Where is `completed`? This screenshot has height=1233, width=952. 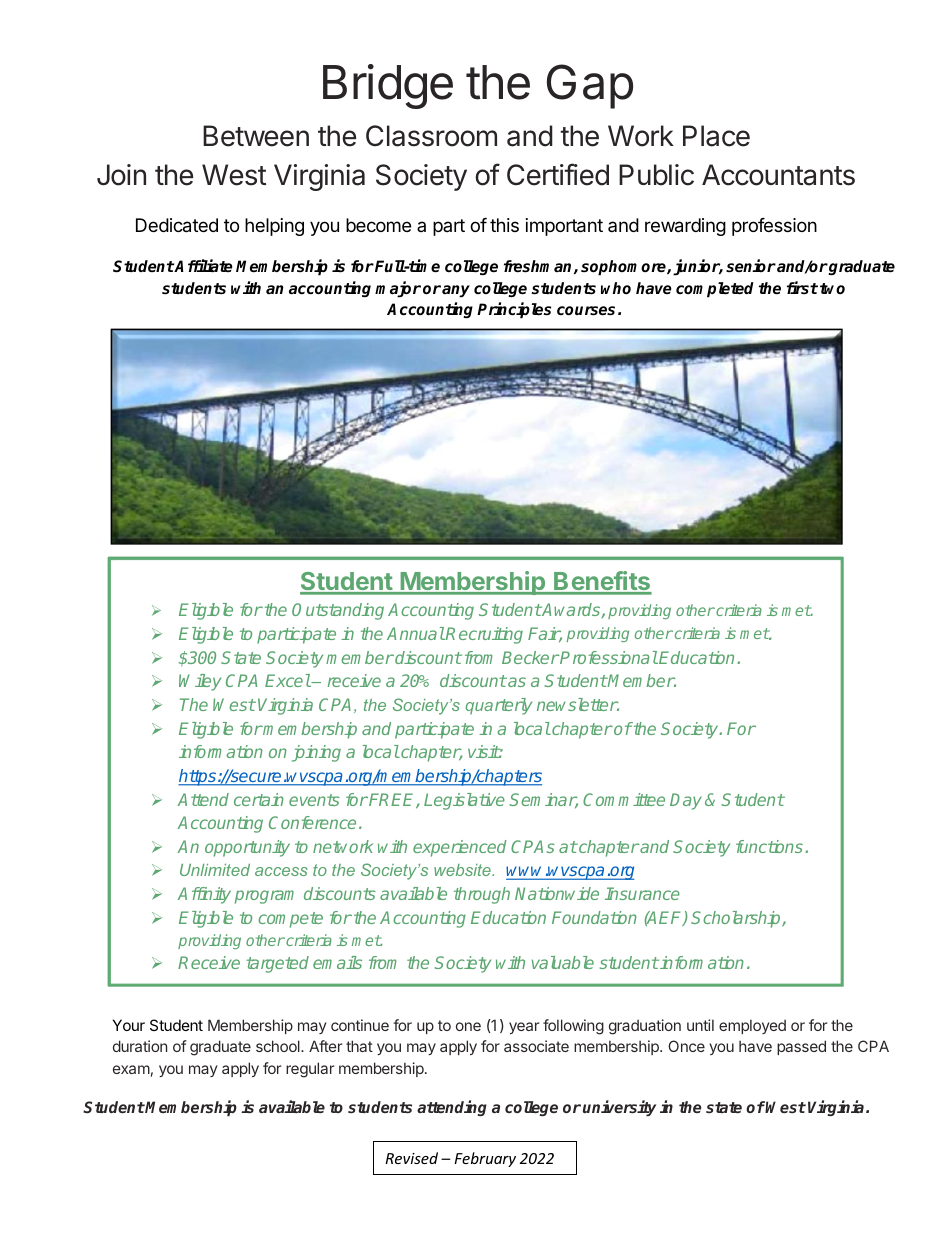
completed is located at coordinates (715, 290).
